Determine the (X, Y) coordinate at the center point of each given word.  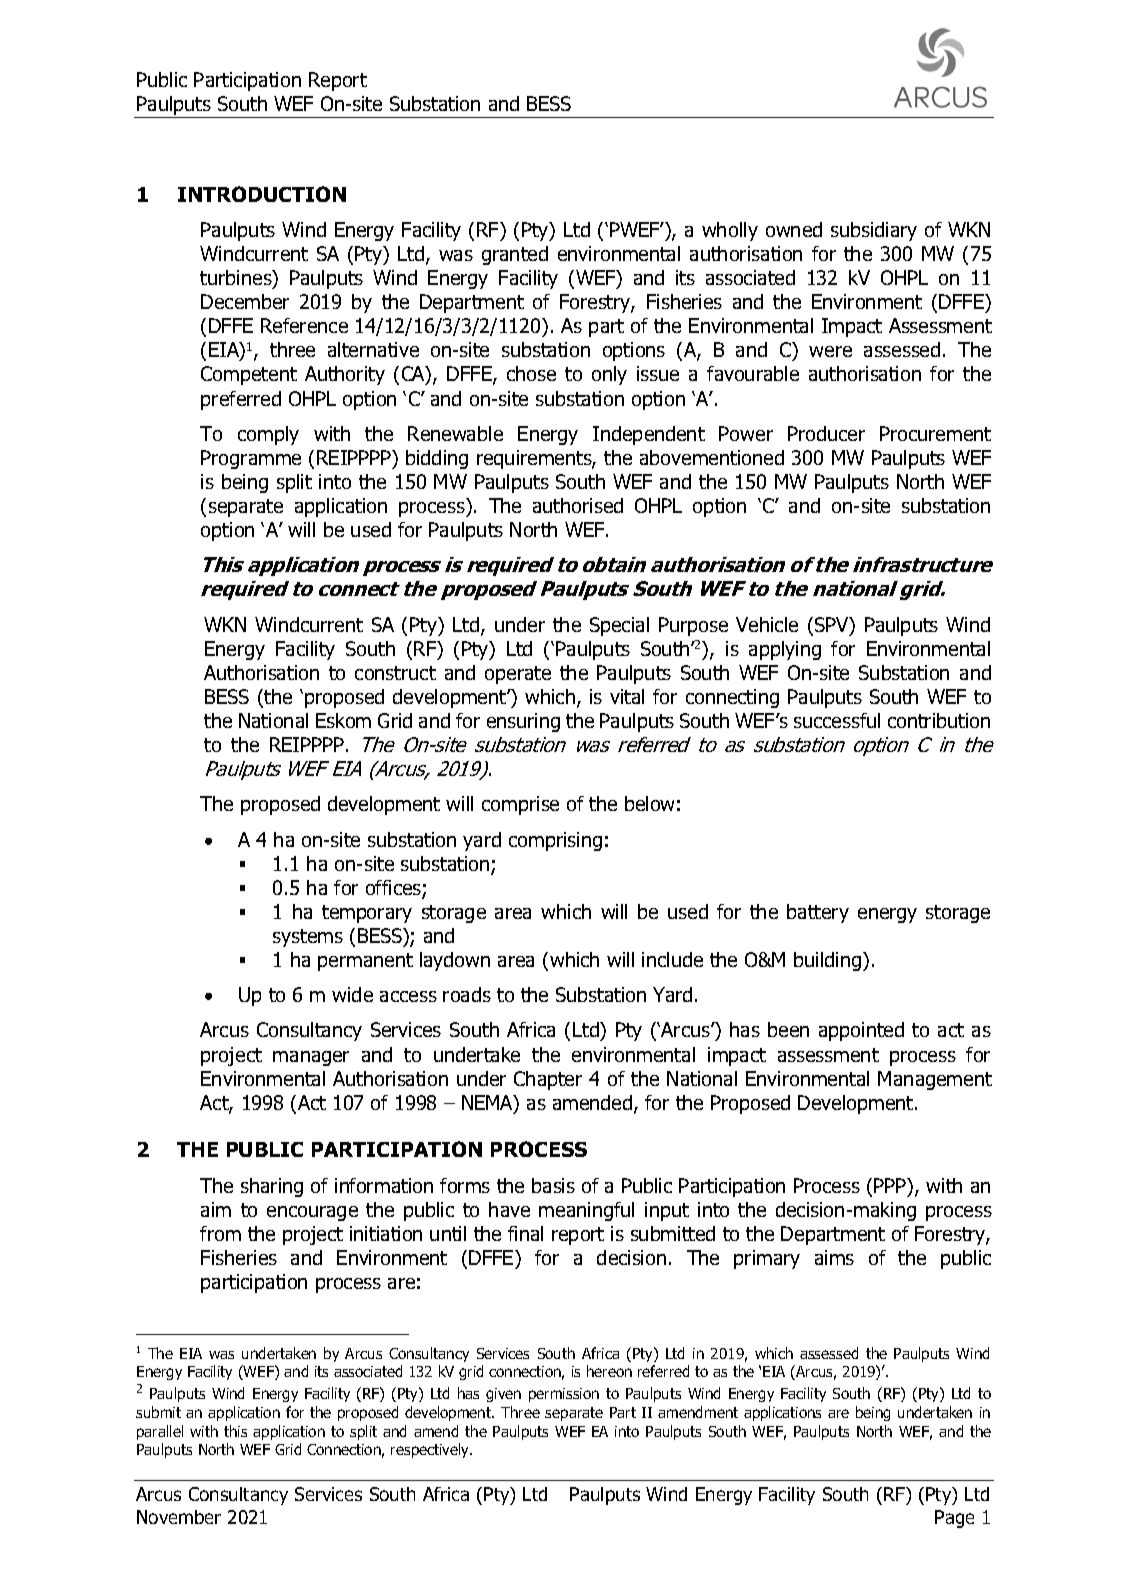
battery (818, 913)
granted (515, 255)
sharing (272, 1187)
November (179, 1517)
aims (834, 1257)
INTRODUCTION (262, 194)
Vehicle (767, 624)
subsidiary (874, 231)
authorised (578, 505)
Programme (251, 459)
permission (564, 1395)
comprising (555, 841)
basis (553, 1185)
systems (308, 938)
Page (954, 1519)
